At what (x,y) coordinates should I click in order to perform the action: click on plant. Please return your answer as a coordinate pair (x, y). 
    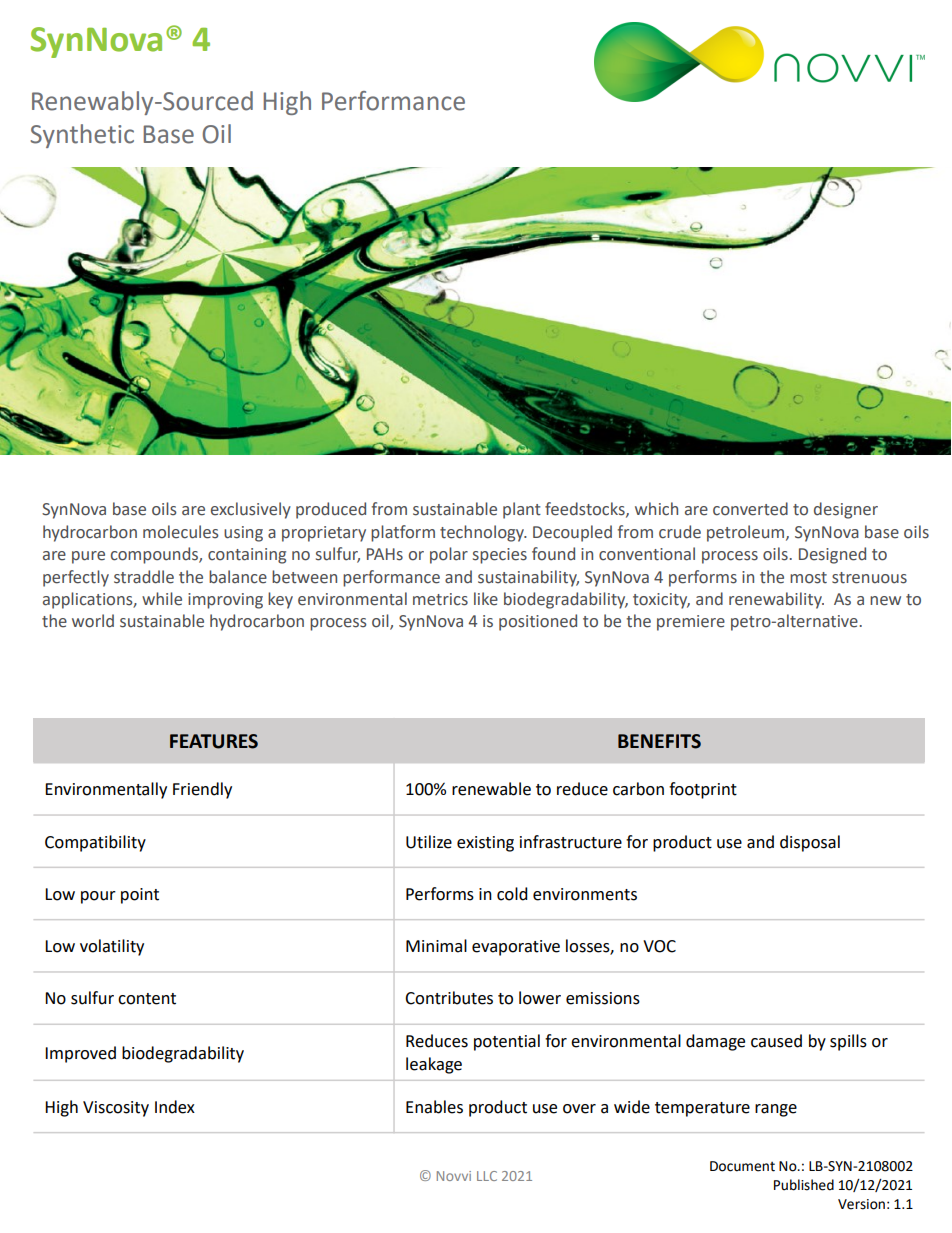
    Looking at the image, I should click on (522, 510).
